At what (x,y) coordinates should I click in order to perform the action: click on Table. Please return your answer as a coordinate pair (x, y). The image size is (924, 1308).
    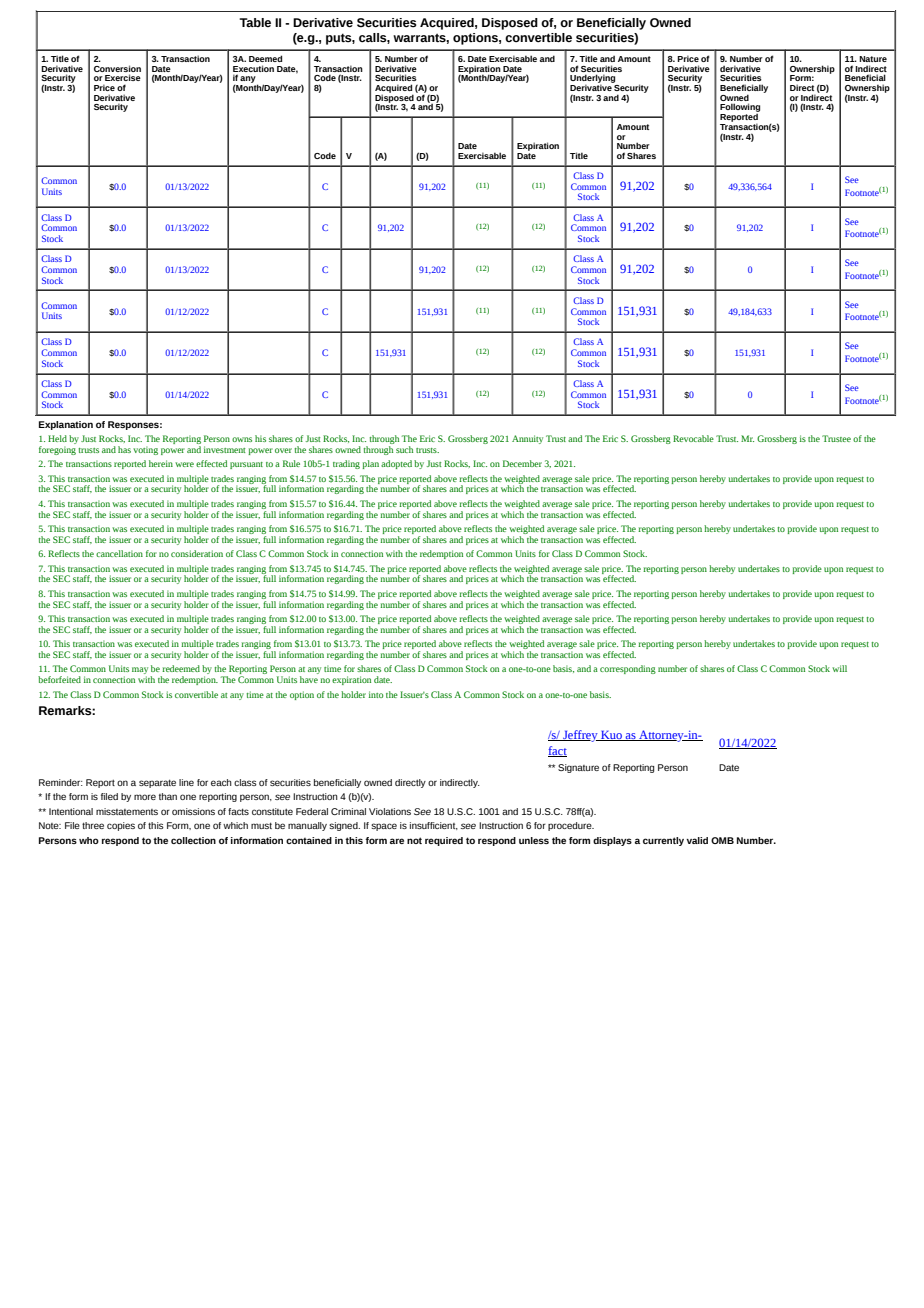
    Looking at the image, I should click on (255, 22).
